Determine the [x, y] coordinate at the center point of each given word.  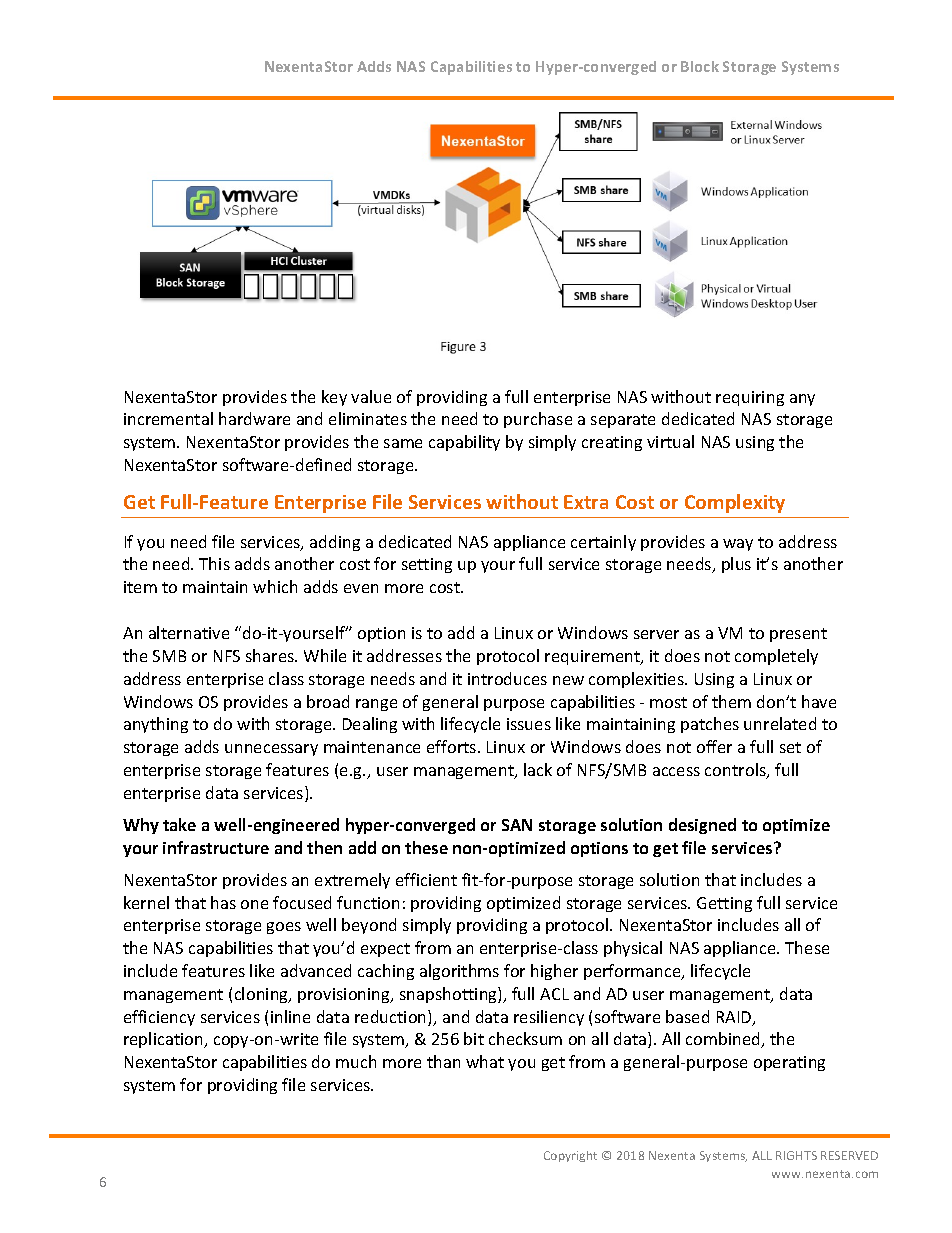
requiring [750, 398]
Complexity [735, 503]
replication [165, 1040]
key [334, 398]
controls [736, 771]
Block [700, 66]
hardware [254, 418]
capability [464, 443]
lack [538, 769]
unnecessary [271, 750]
